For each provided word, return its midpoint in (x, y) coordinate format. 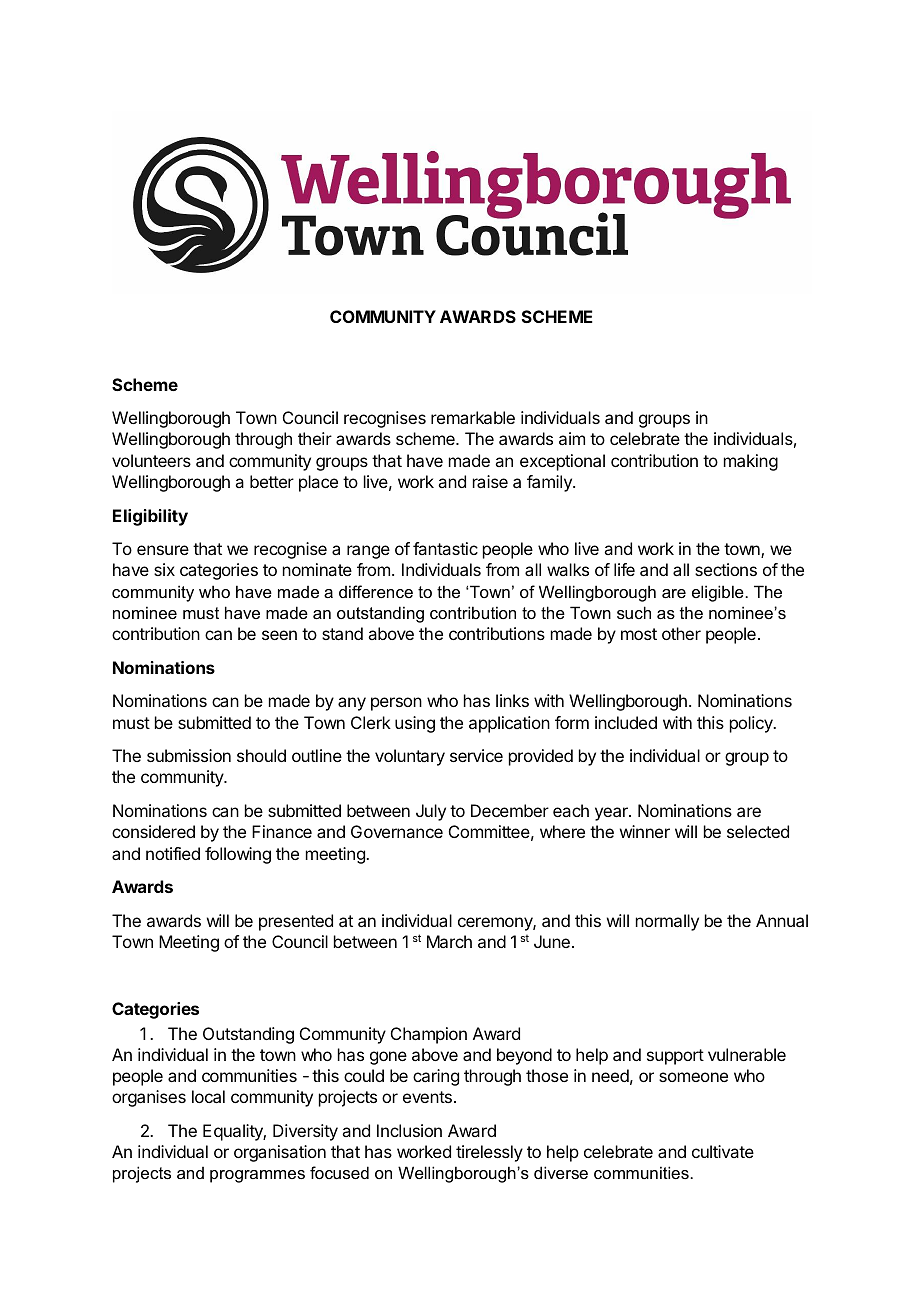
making (751, 462)
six (164, 569)
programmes (257, 1176)
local (208, 1096)
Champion (429, 1035)
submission (189, 755)
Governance (397, 831)
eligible (719, 593)
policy (752, 724)
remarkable (473, 417)
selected (758, 831)
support (675, 1057)
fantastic (445, 548)
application (509, 724)
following (238, 855)
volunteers (151, 460)
